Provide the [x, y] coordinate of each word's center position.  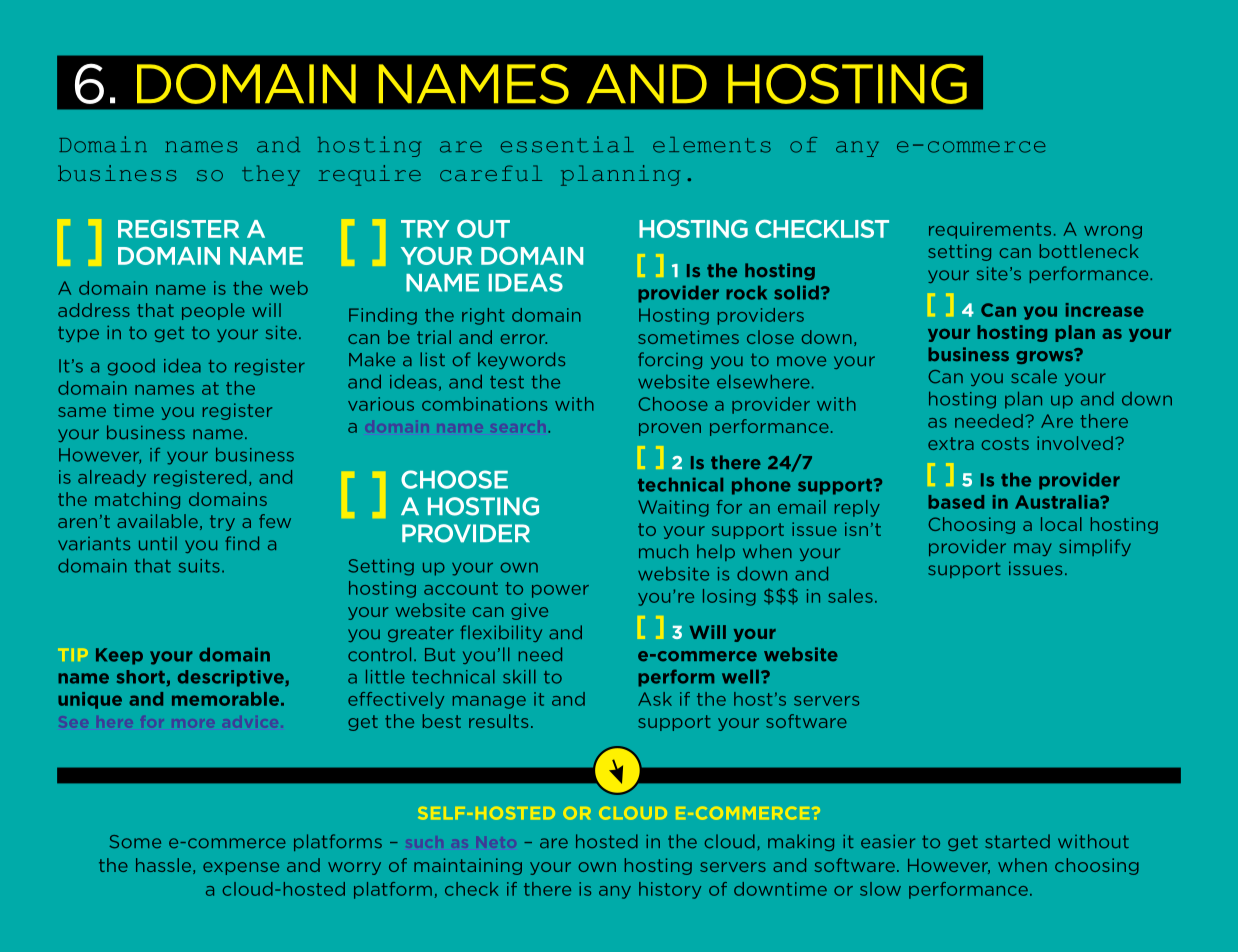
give [529, 611]
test [507, 382]
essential [567, 144]
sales [850, 596]
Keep [119, 656]
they [271, 175]
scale [1034, 376]
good [131, 367]
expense [241, 868]
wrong [1113, 232]
